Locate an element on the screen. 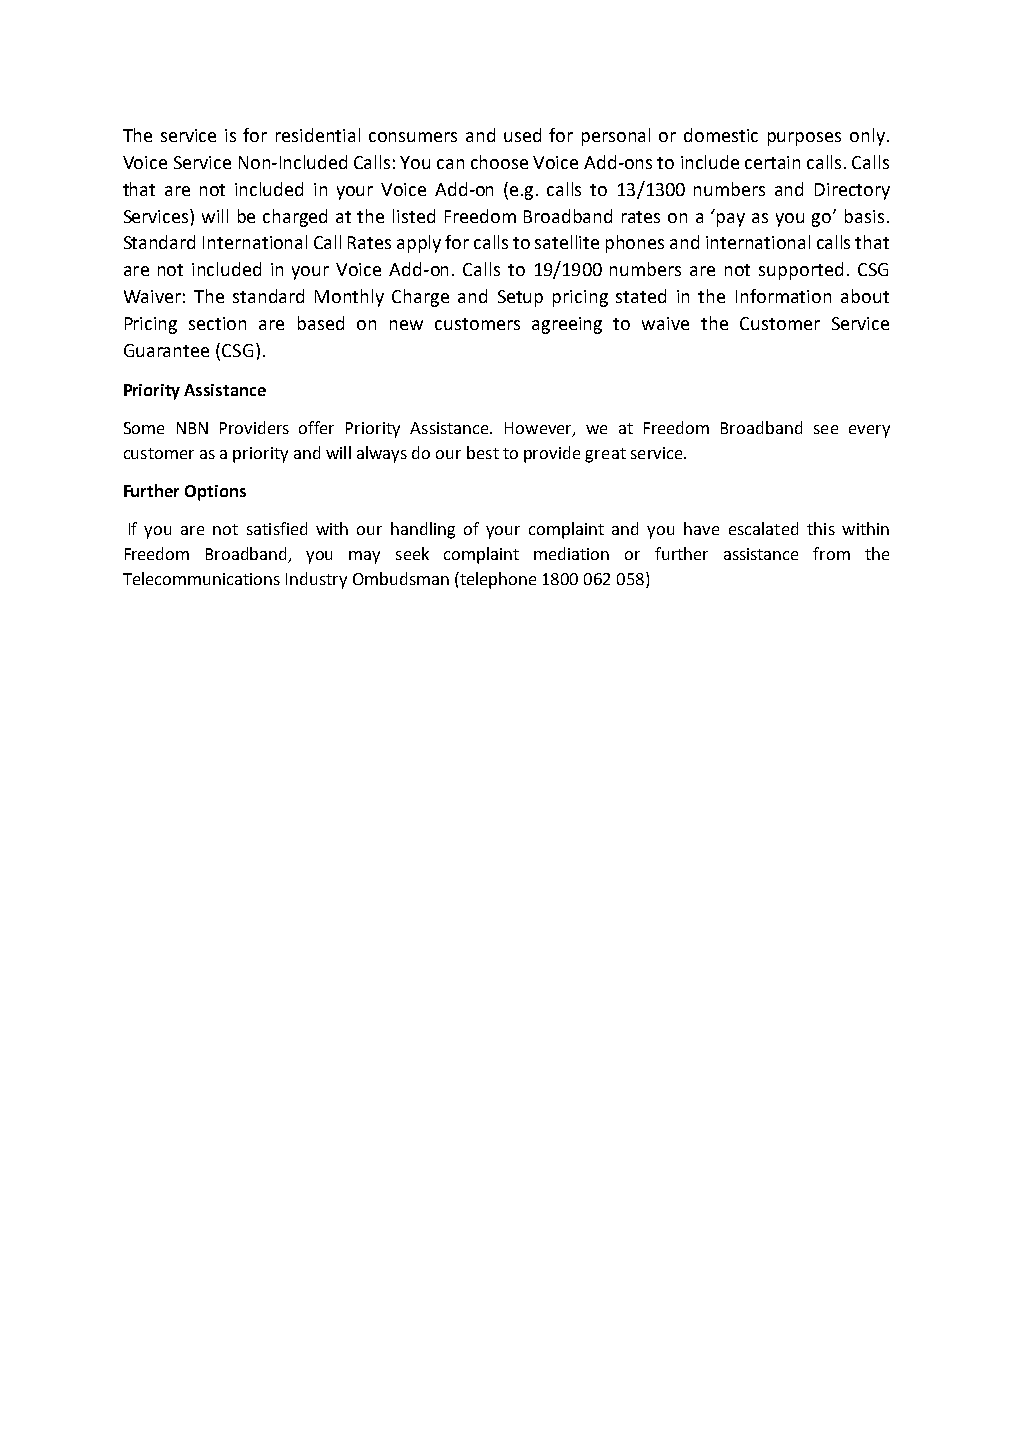 The width and height of the screenshot is (1013, 1432). Setup is located at coordinates (520, 298).
